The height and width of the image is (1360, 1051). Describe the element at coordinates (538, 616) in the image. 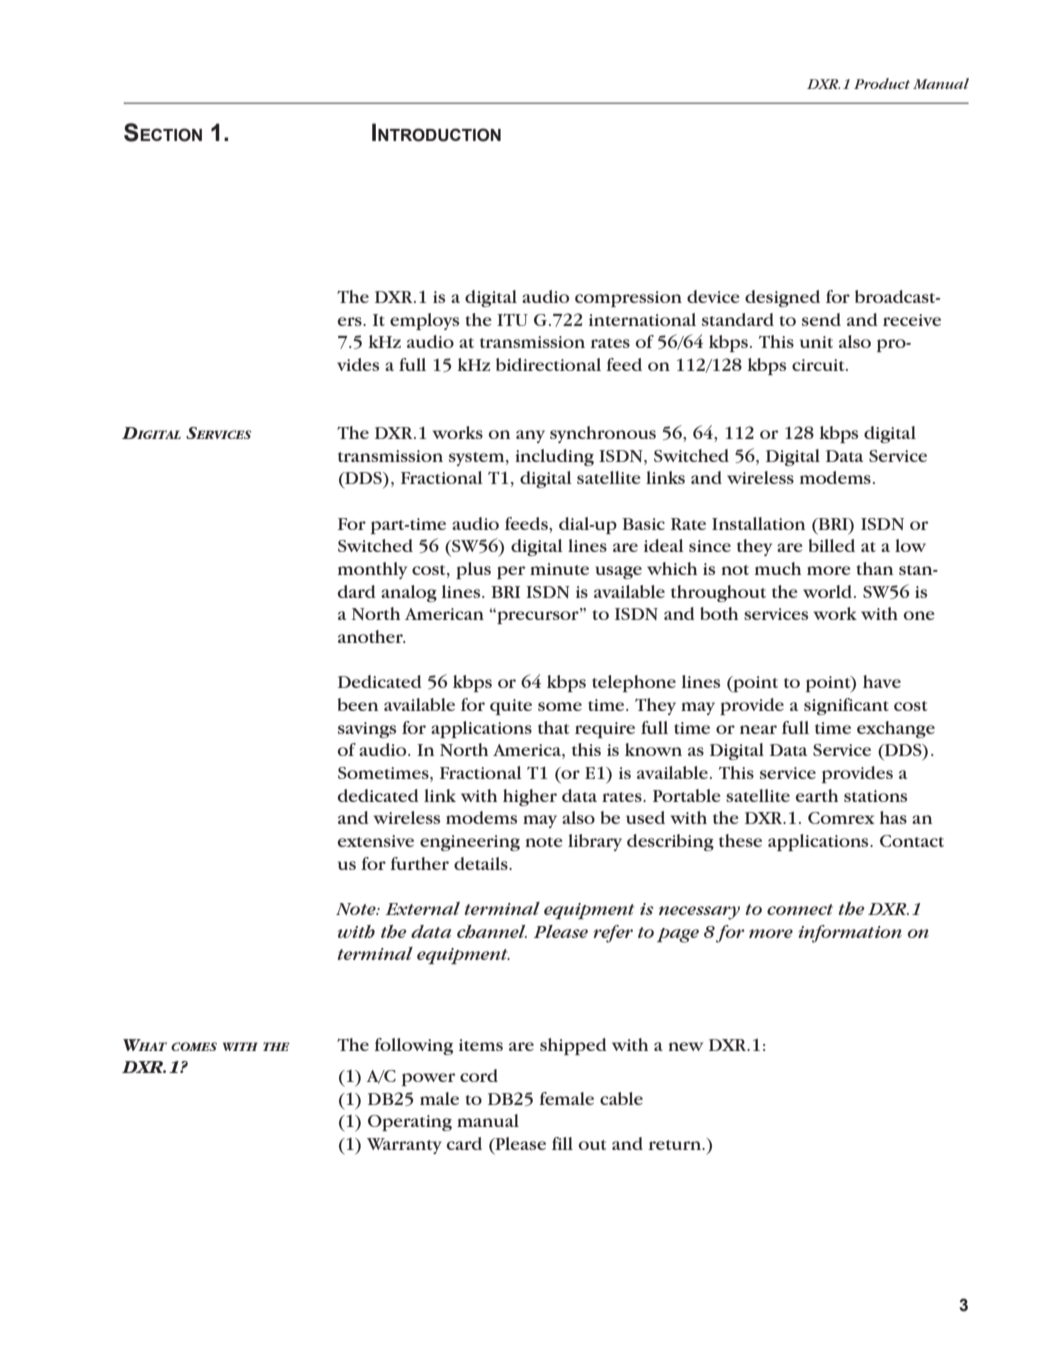

I see `precursor` at that location.
